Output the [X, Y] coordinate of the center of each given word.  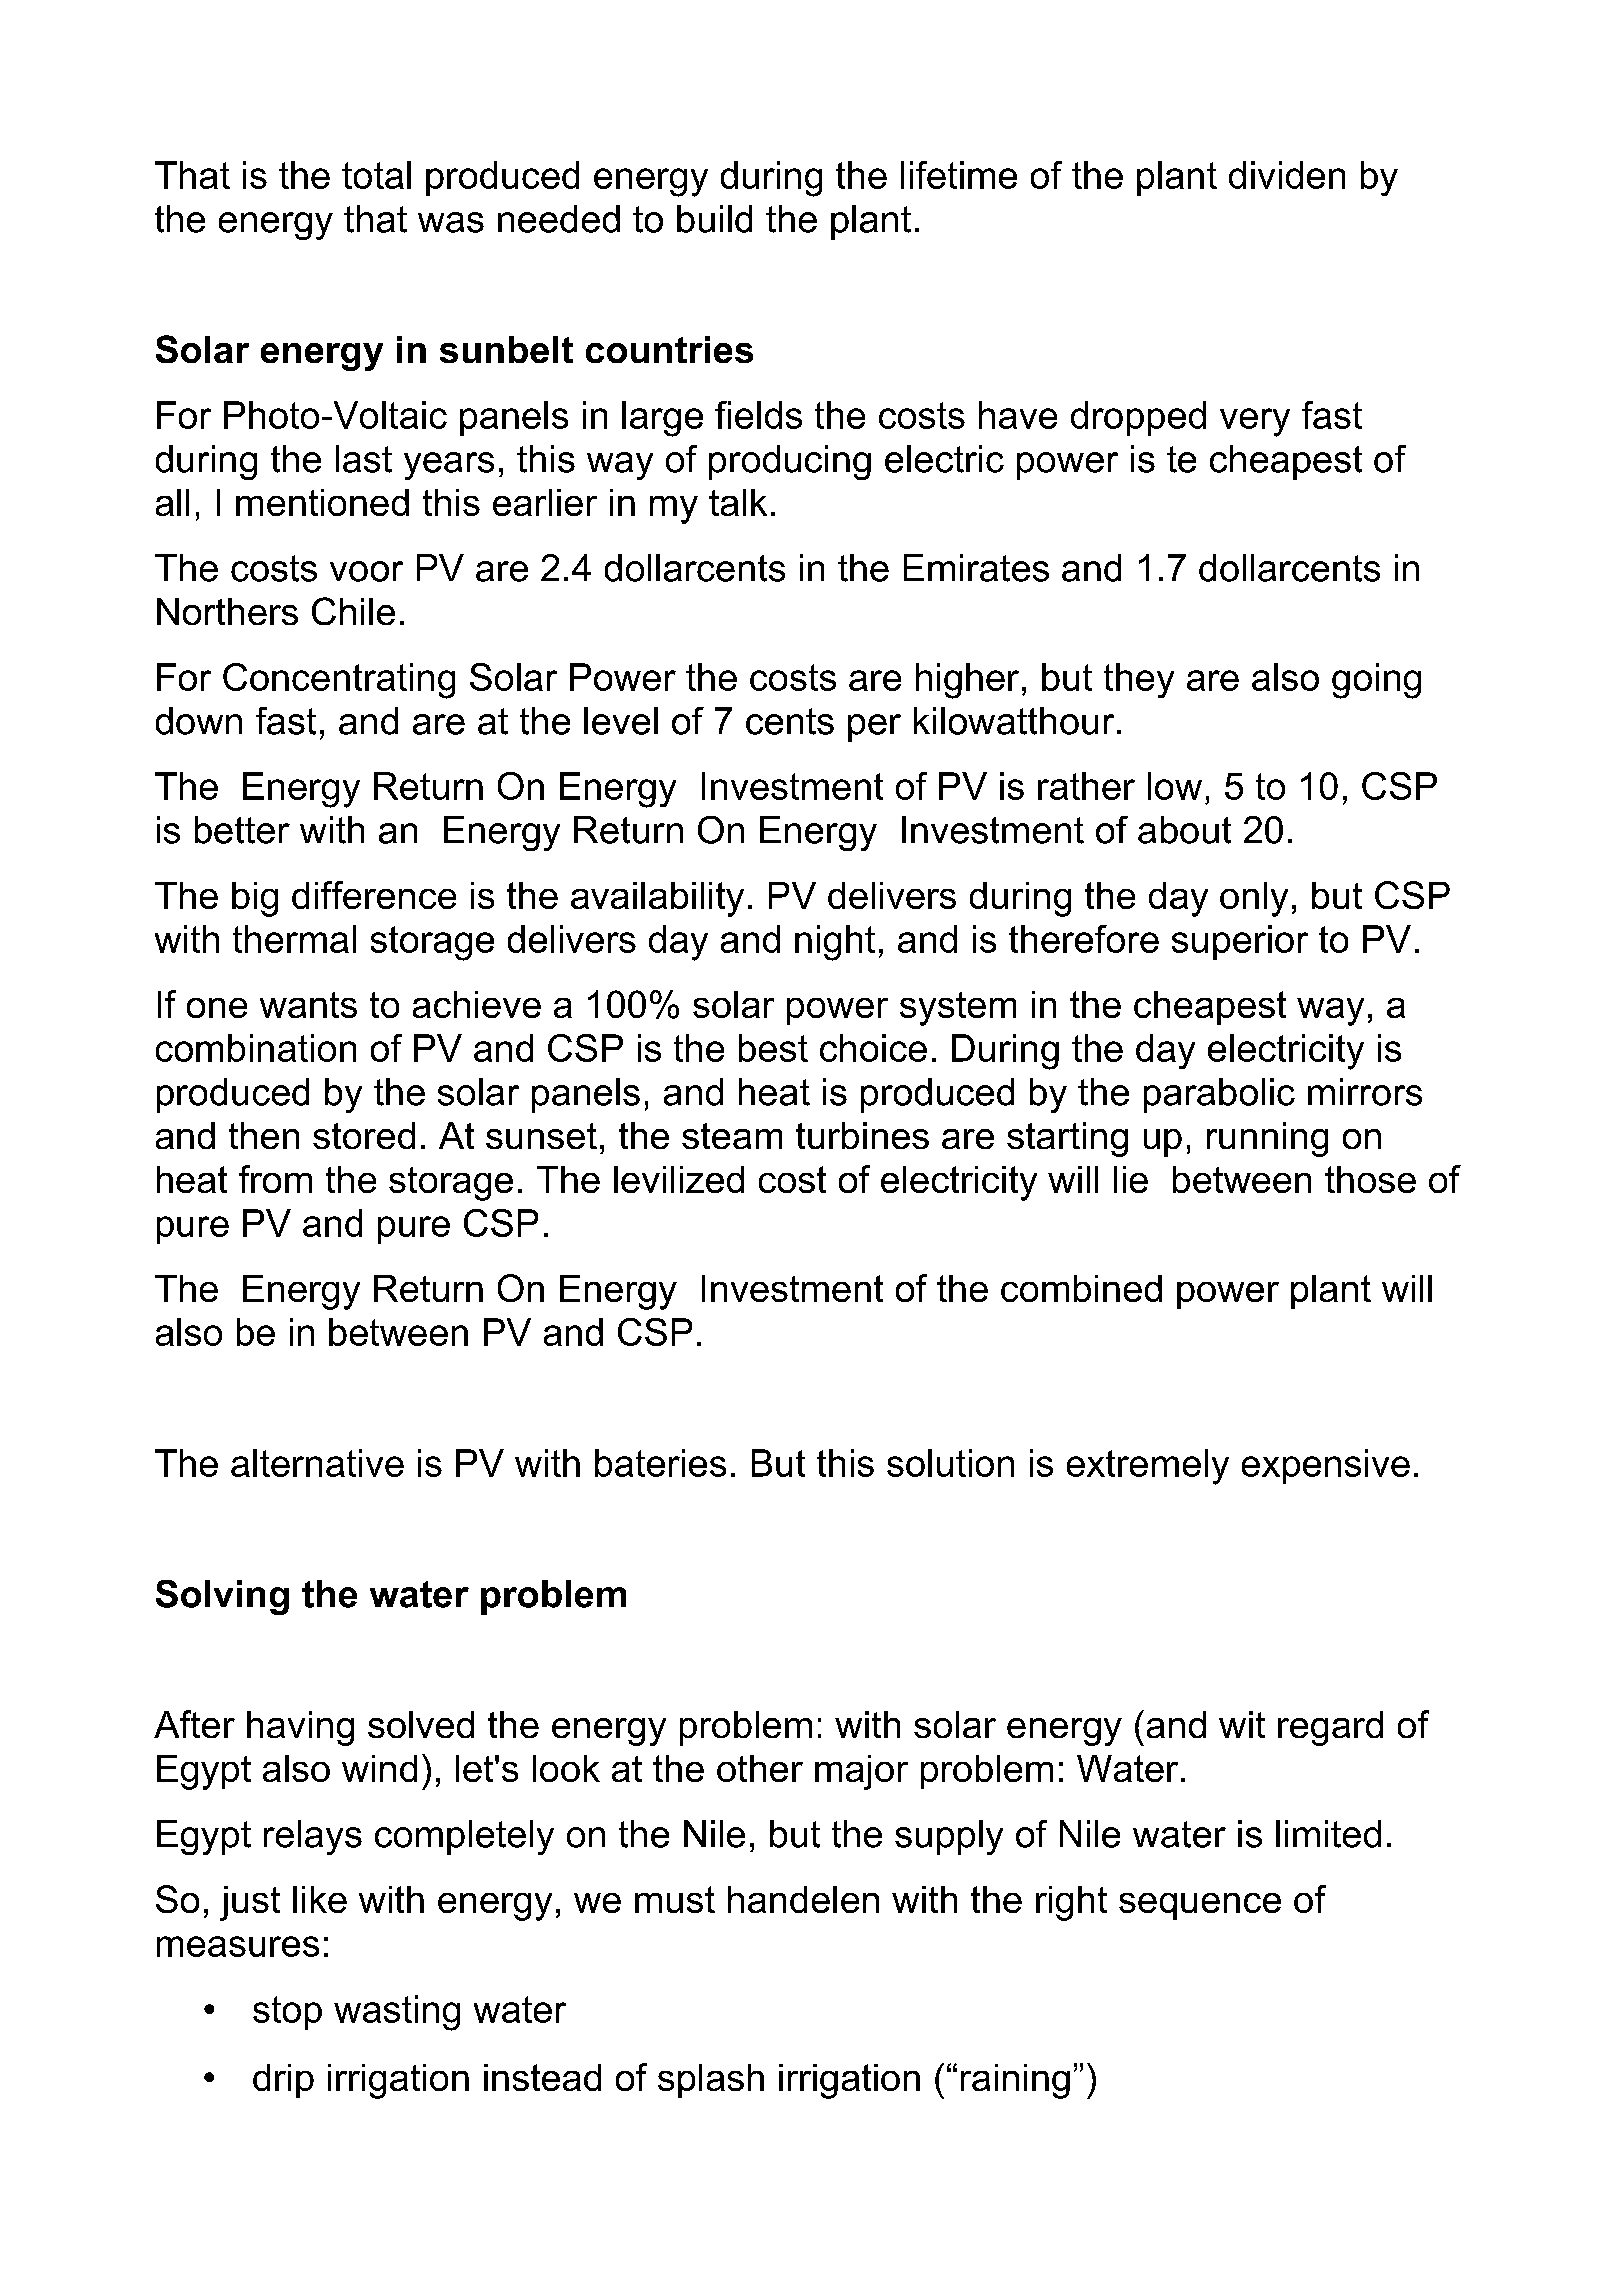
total [376, 175]
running [1267, 1139]
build [714, 219]
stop [287, 2013]
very [1255, 422]
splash [711, 2081]
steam [732, 1136]
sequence [1200, 1906]
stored [364, 1135]
